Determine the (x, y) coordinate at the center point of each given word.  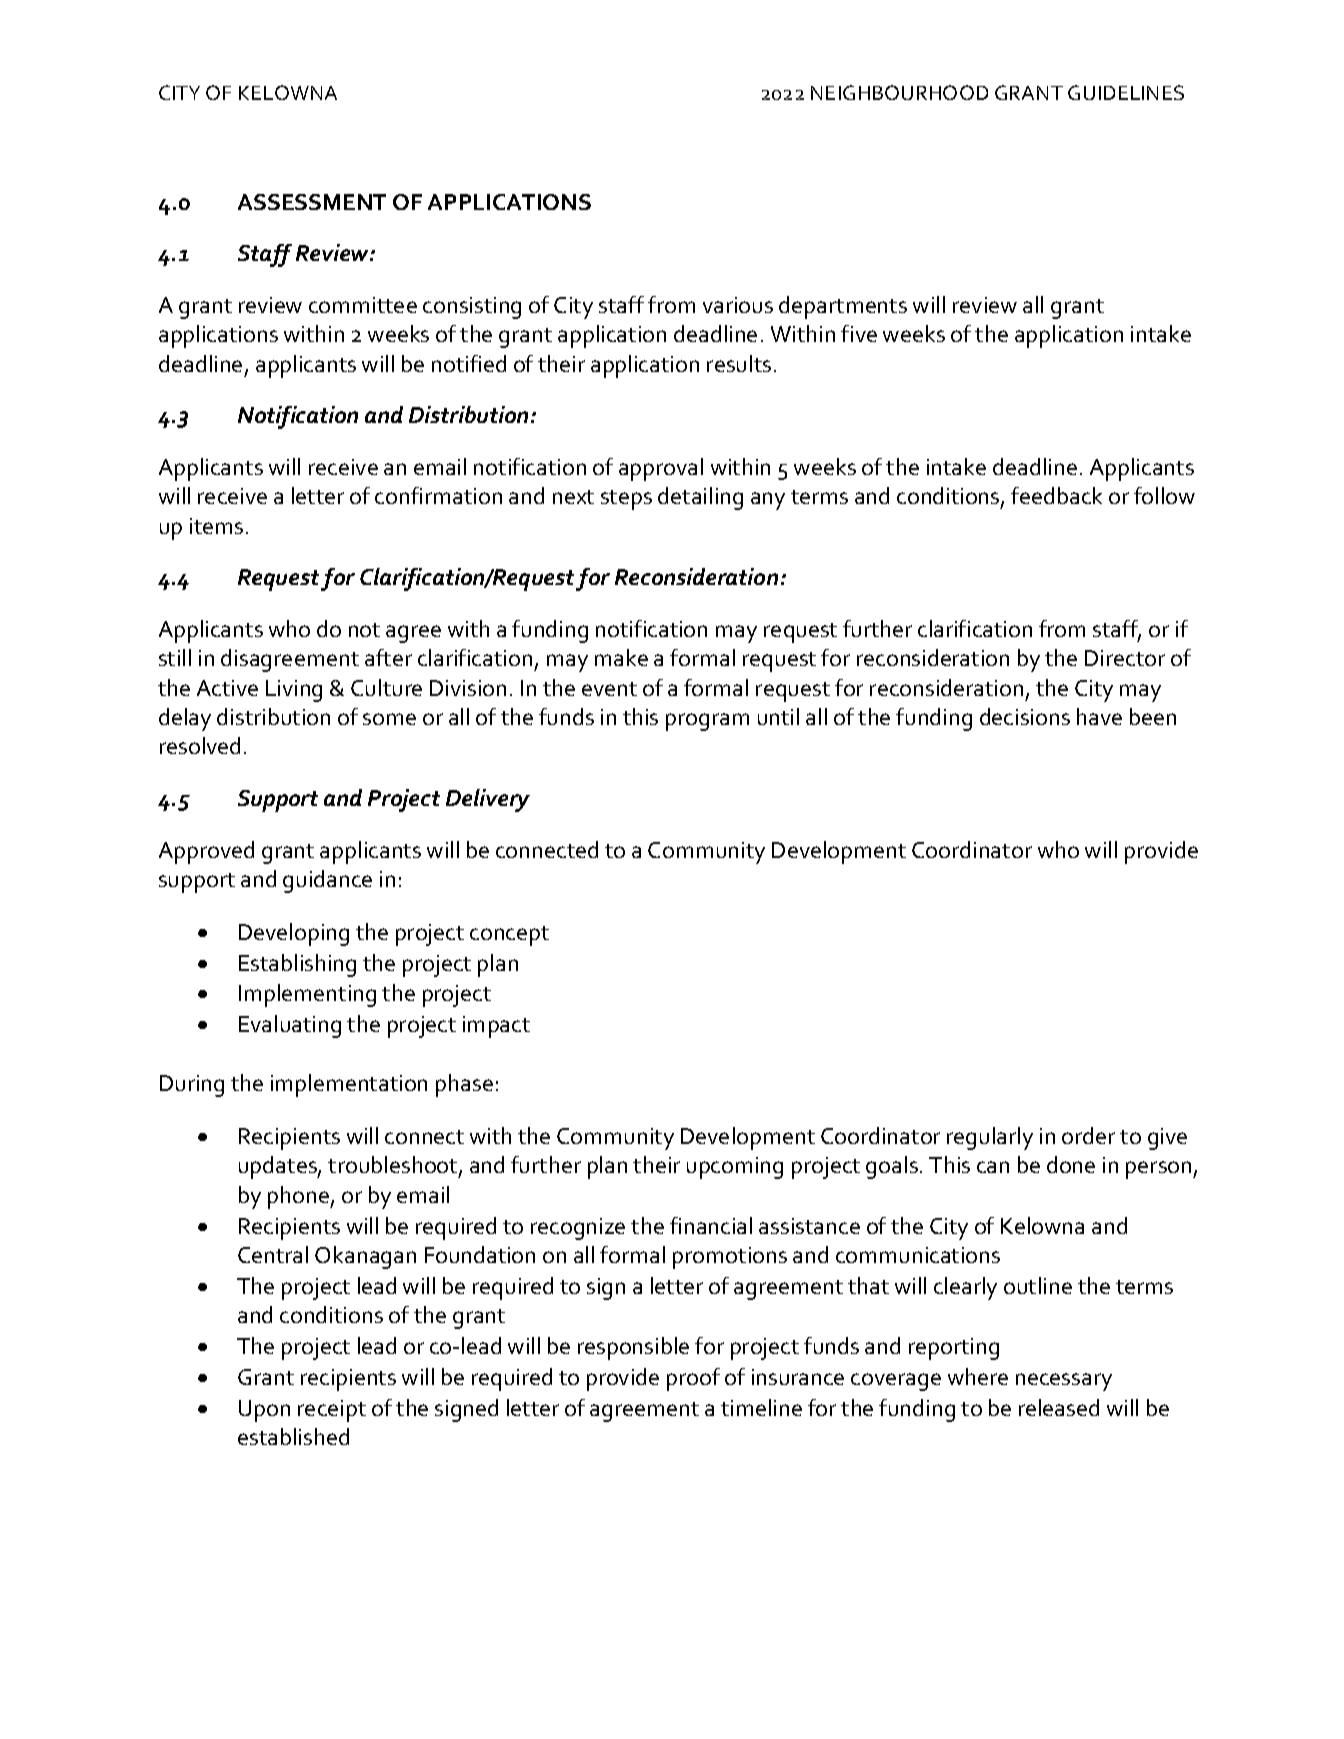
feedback (1056, 495)
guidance (327, 881)
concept (509, 936)
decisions (1025, 716)
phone (299, 1197)
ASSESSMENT (312, 202)
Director (1125, 658)
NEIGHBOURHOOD (899, 92)
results (739, 363)
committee (363, 305)
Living (294, 691)
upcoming (735, 1168)
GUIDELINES (1126, 92)
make (621, 657)
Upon (264, 1411)
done (1071, 1164)
